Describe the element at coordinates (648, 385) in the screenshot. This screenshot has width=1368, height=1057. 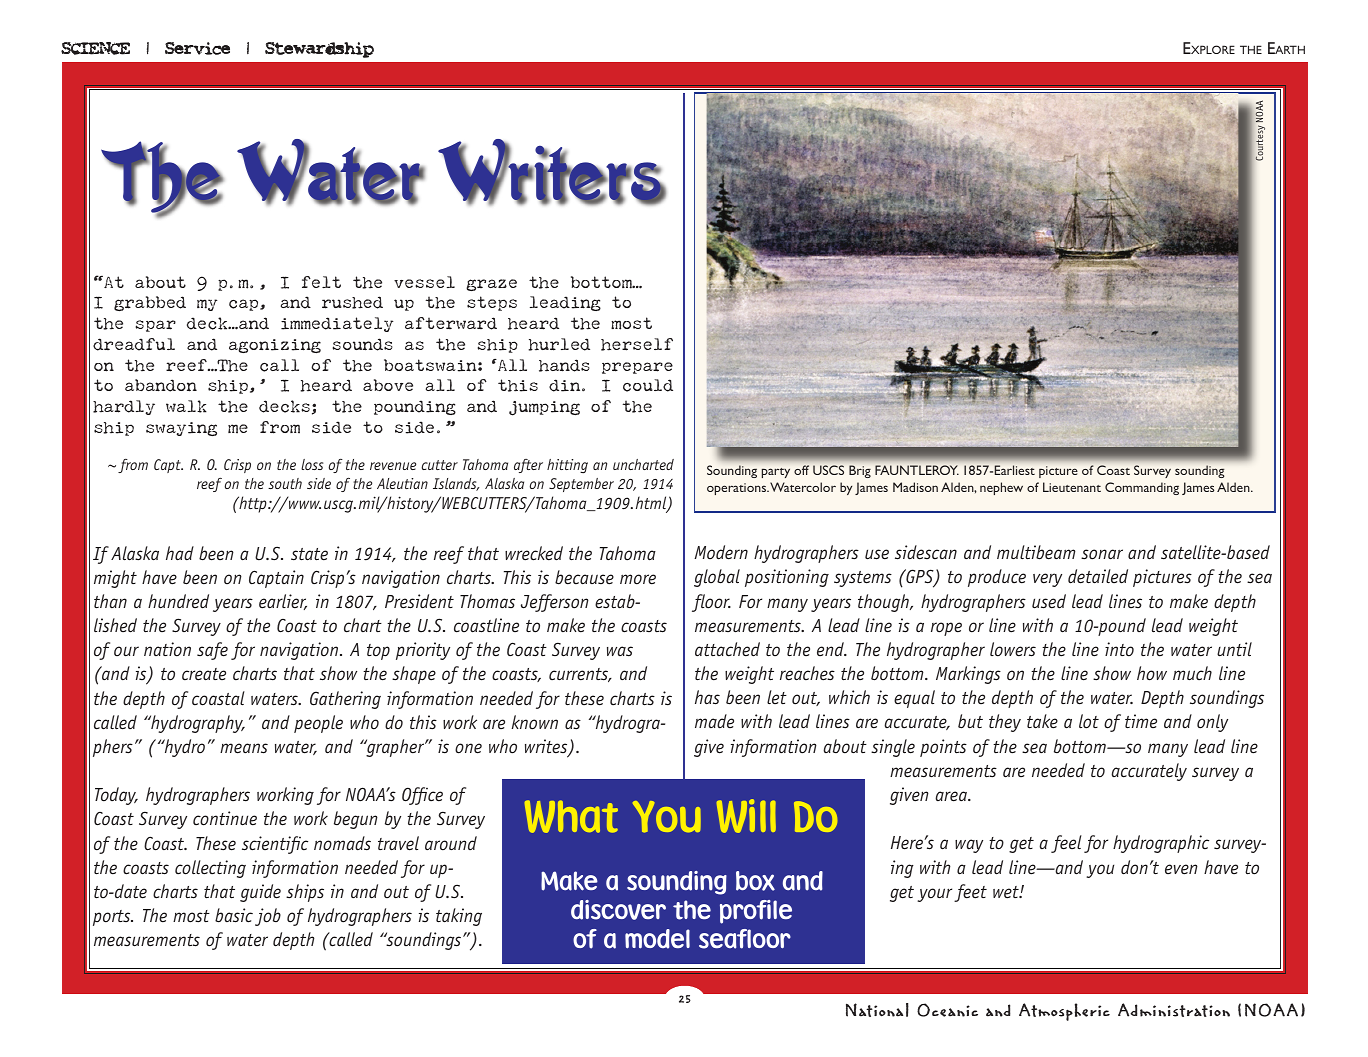
I see `could` at that location.
